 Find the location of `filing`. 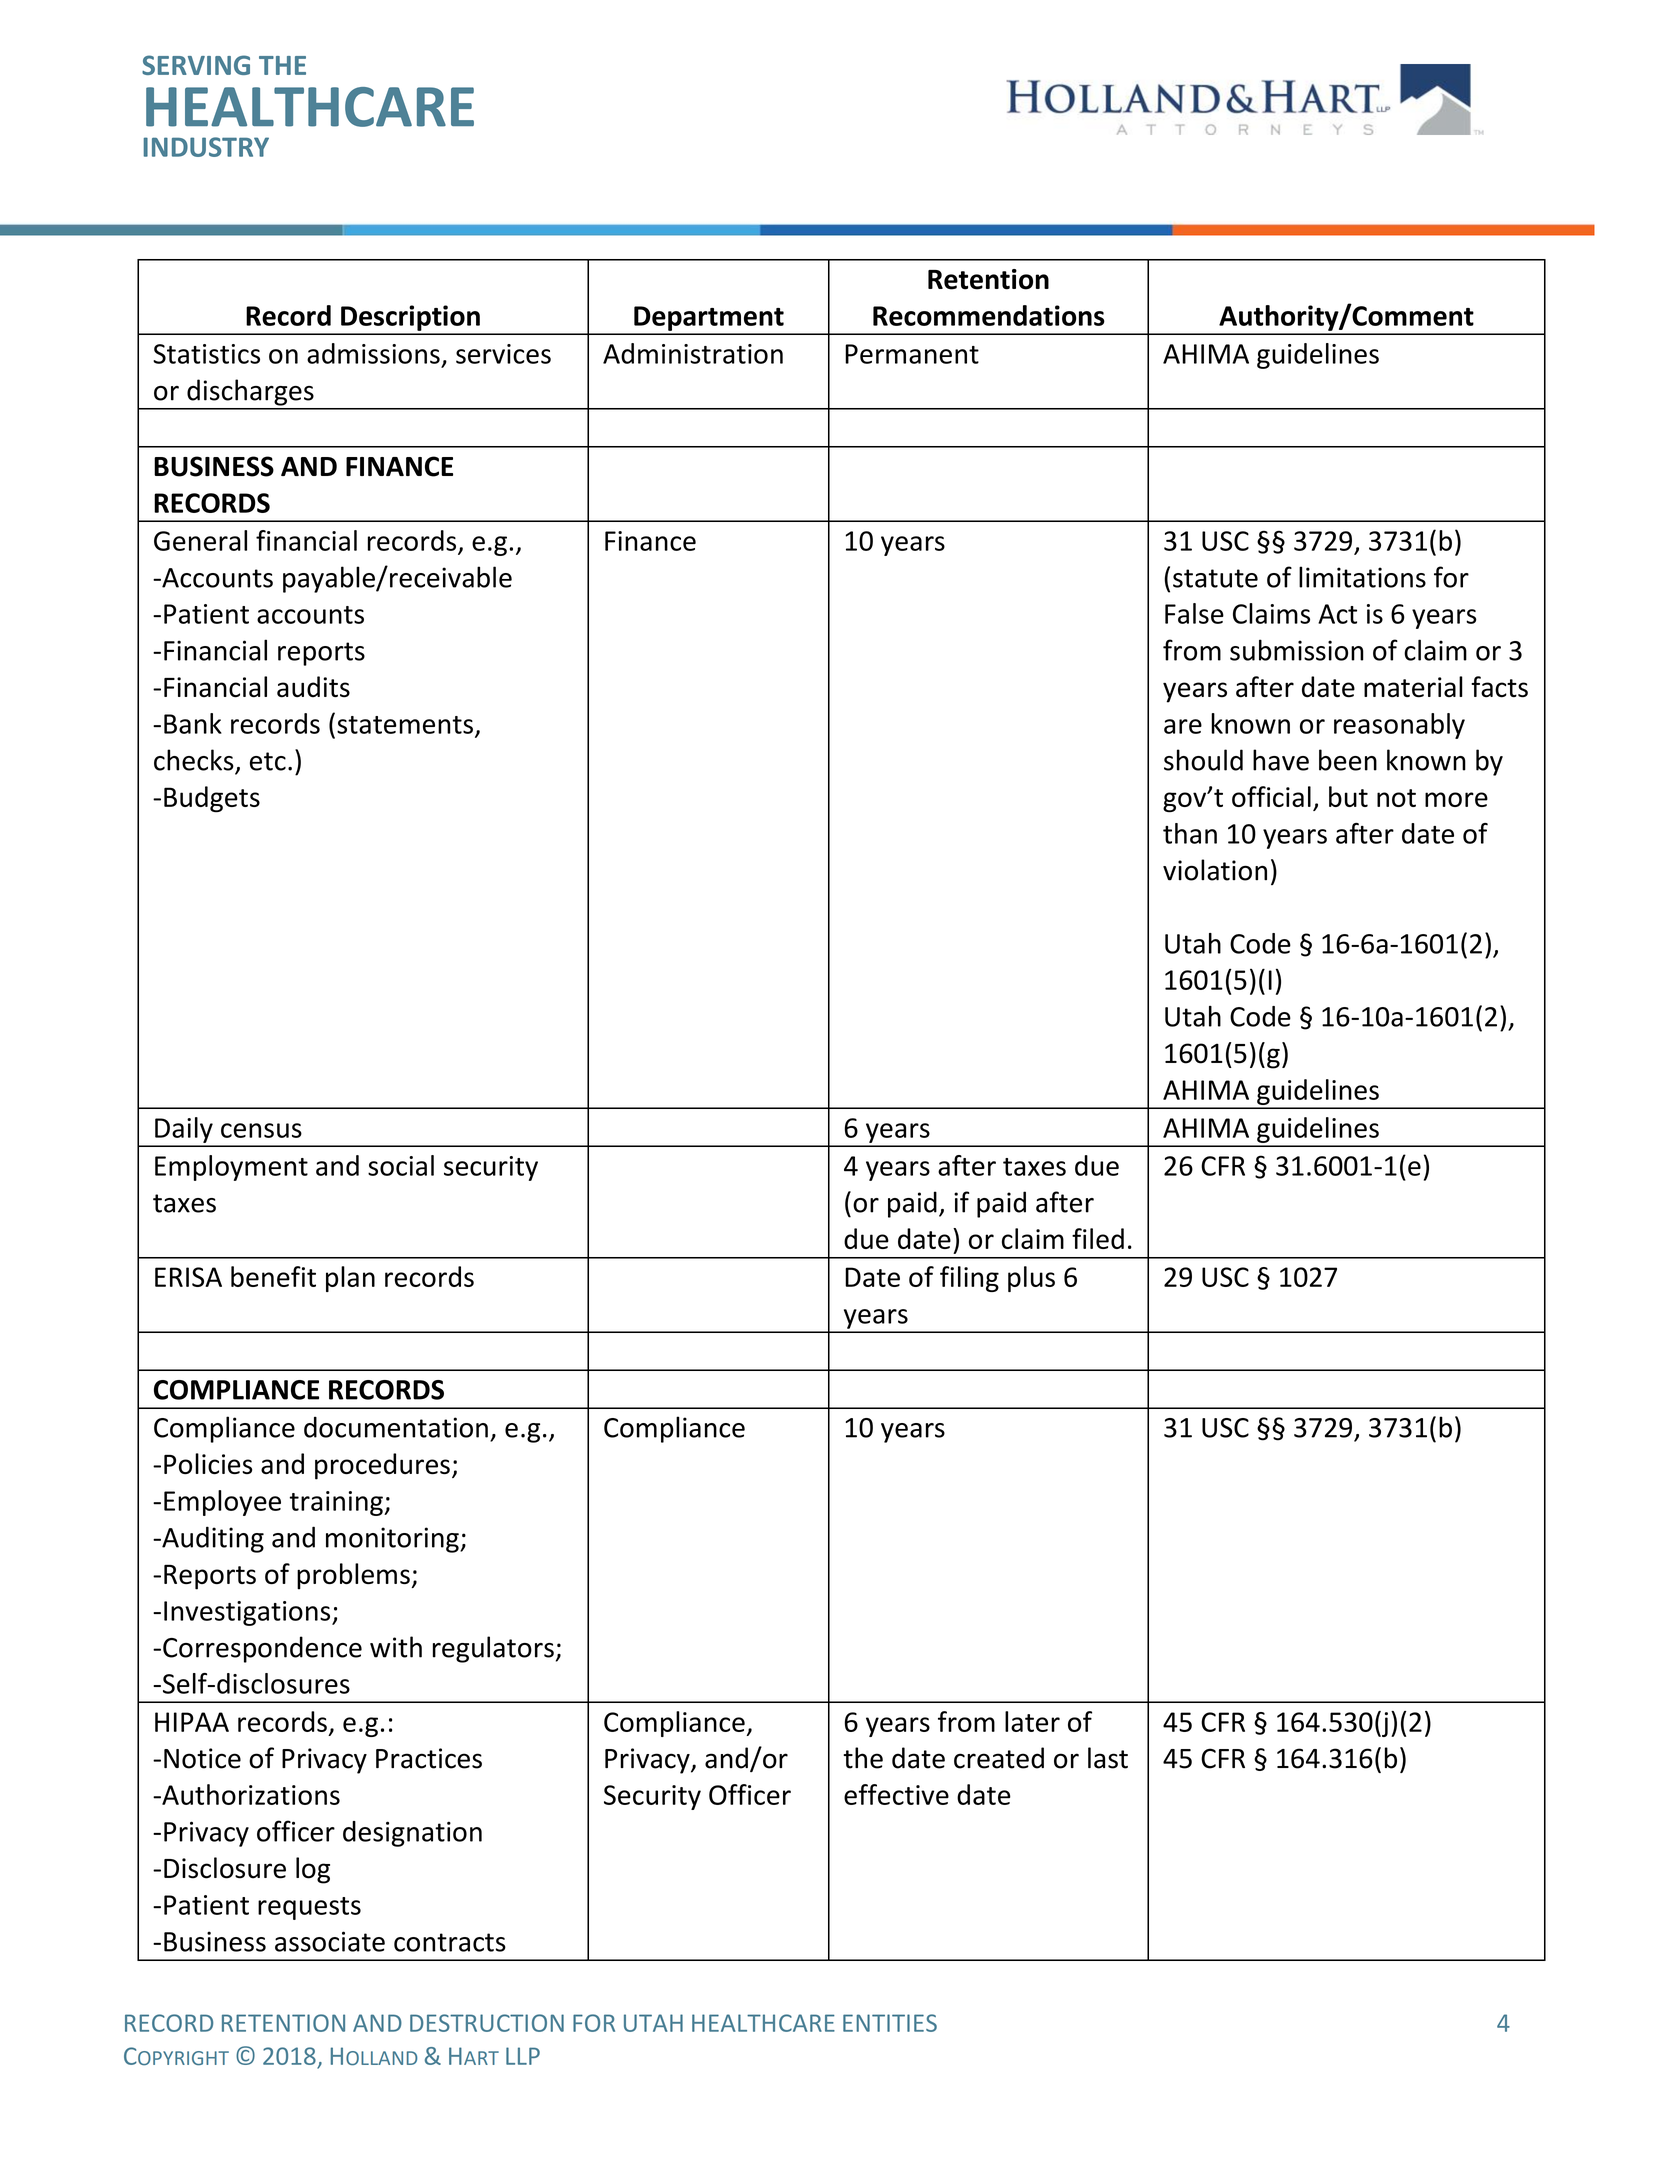

filing is located at coordinates (969, 1279).
